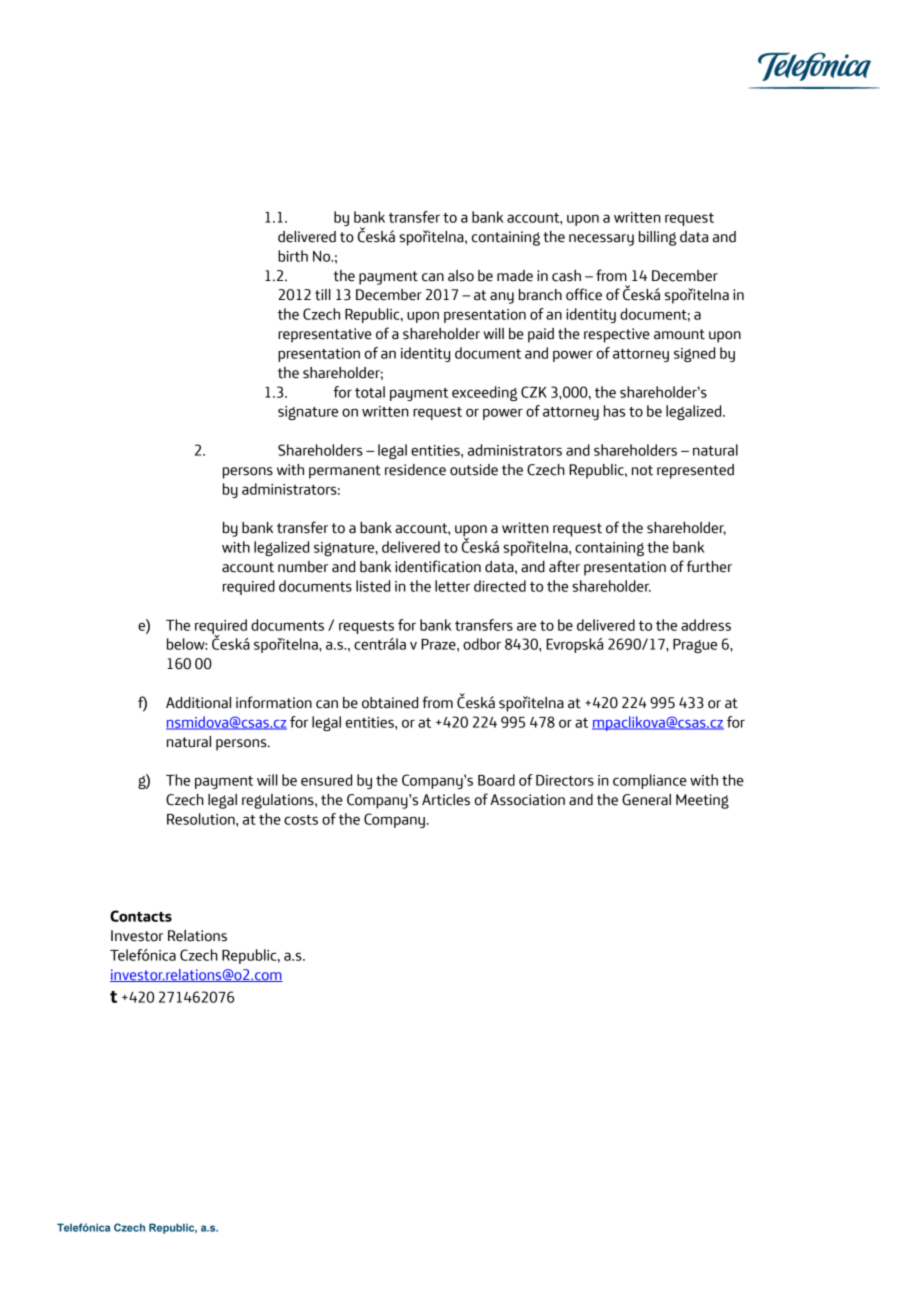 This document has height=1308, width=924. What do you see at coordinates (198, 703) in the document?
I see `Additional` at bounding box center [198, 703].
